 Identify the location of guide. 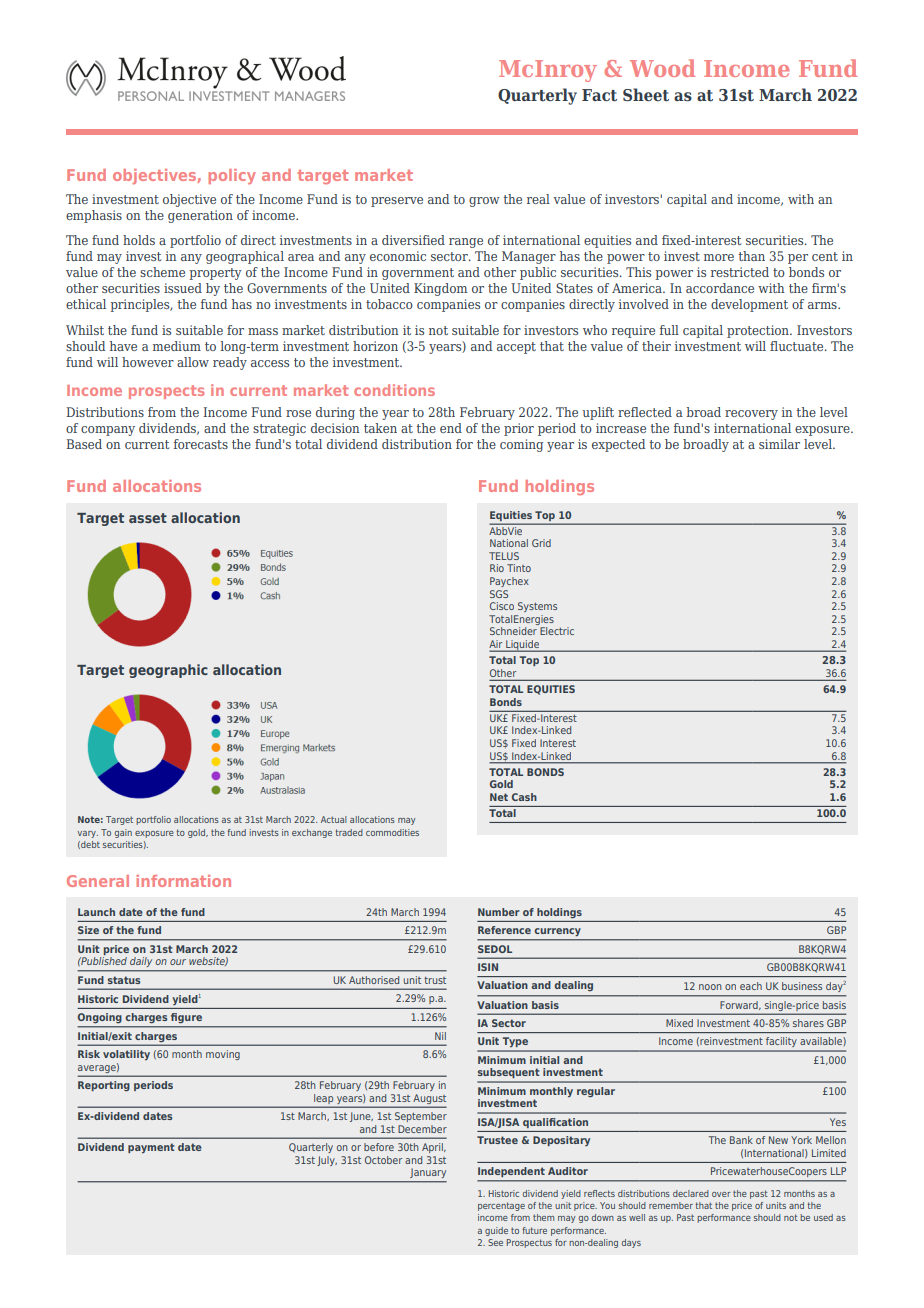
(496, 1231).
